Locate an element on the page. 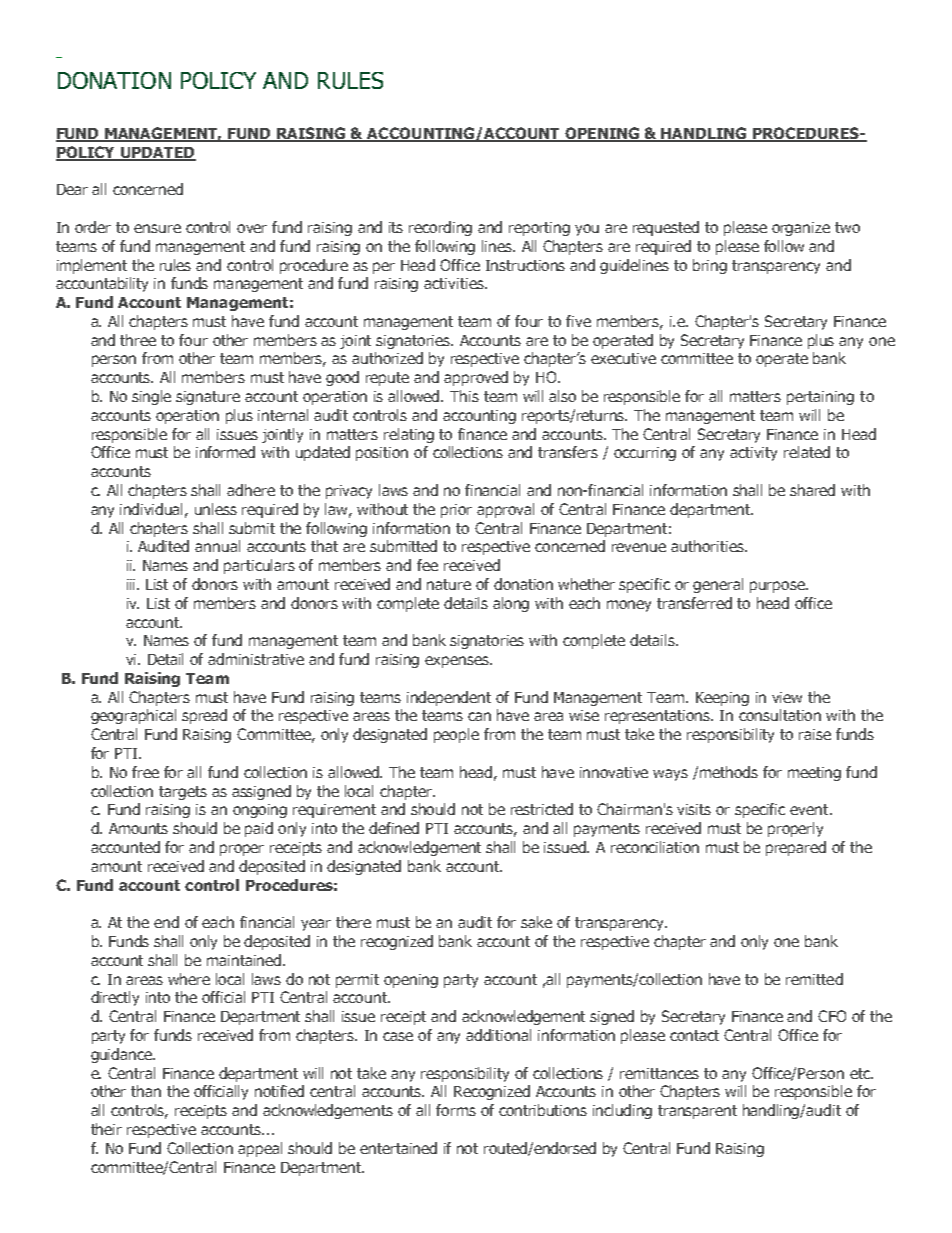  ensure is located at coordinates (157, 228).
